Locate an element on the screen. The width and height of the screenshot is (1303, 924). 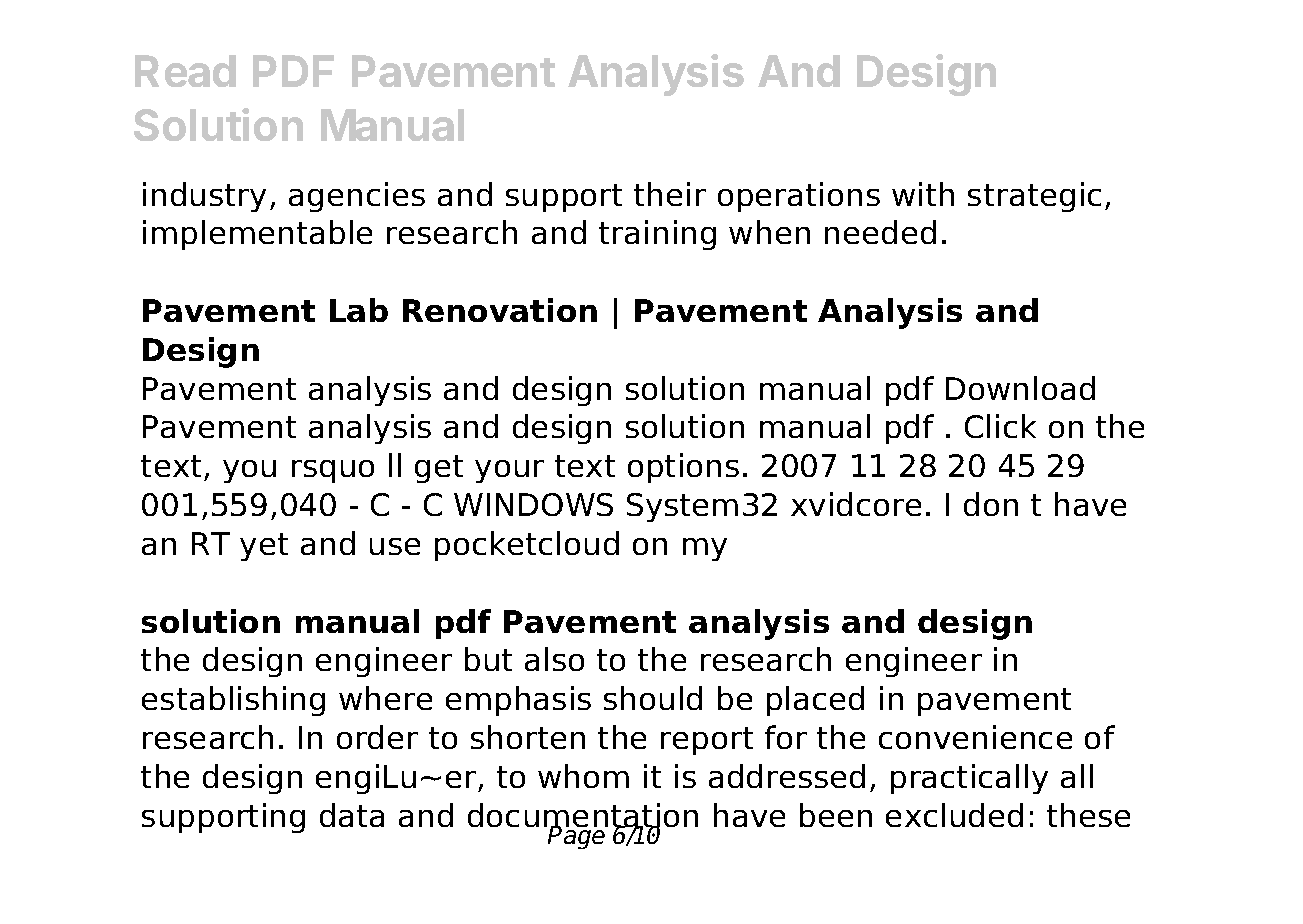
data is located at coordinates (352, 815).
